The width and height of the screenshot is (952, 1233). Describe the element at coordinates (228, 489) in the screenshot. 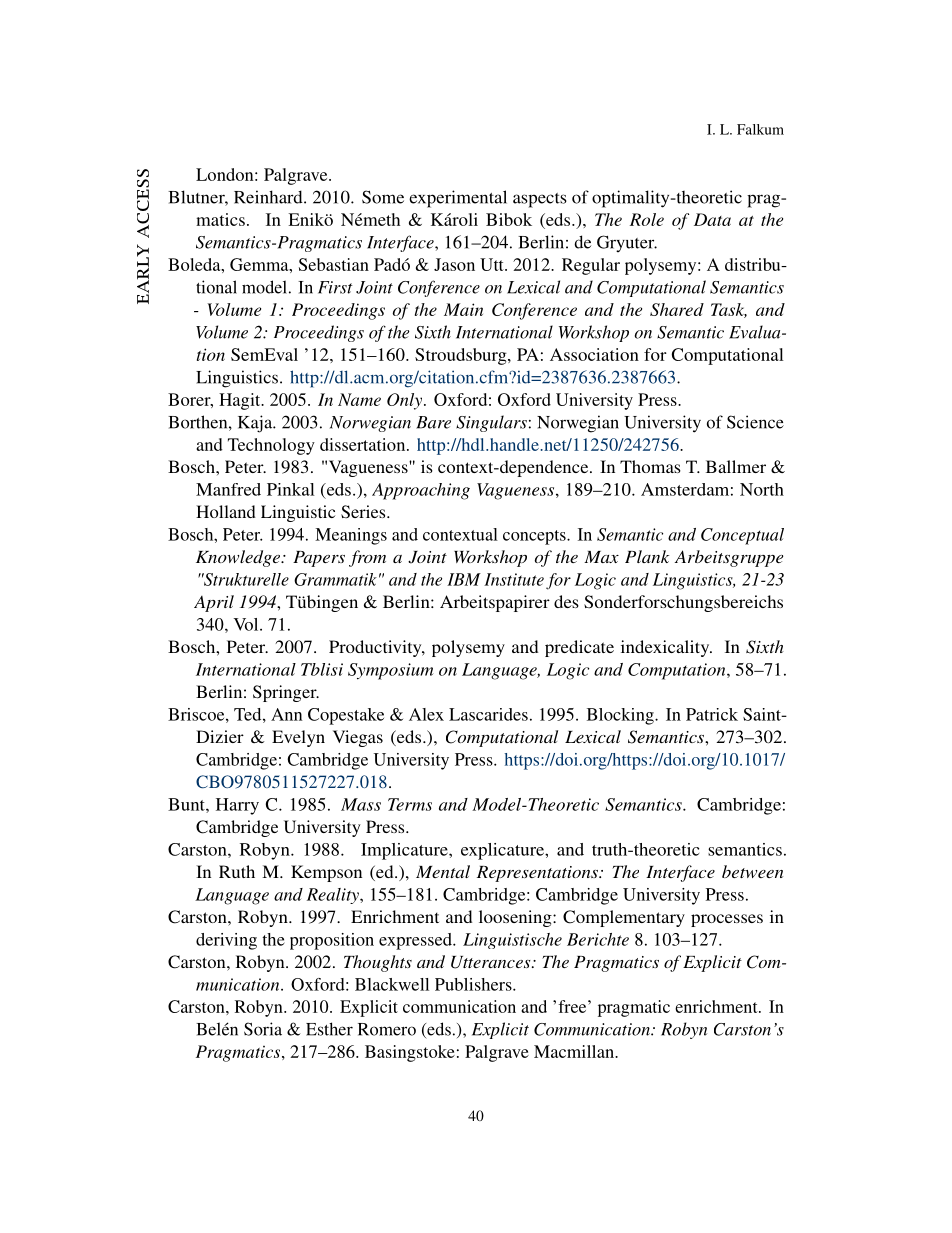

I see `Manfred` at that location.
